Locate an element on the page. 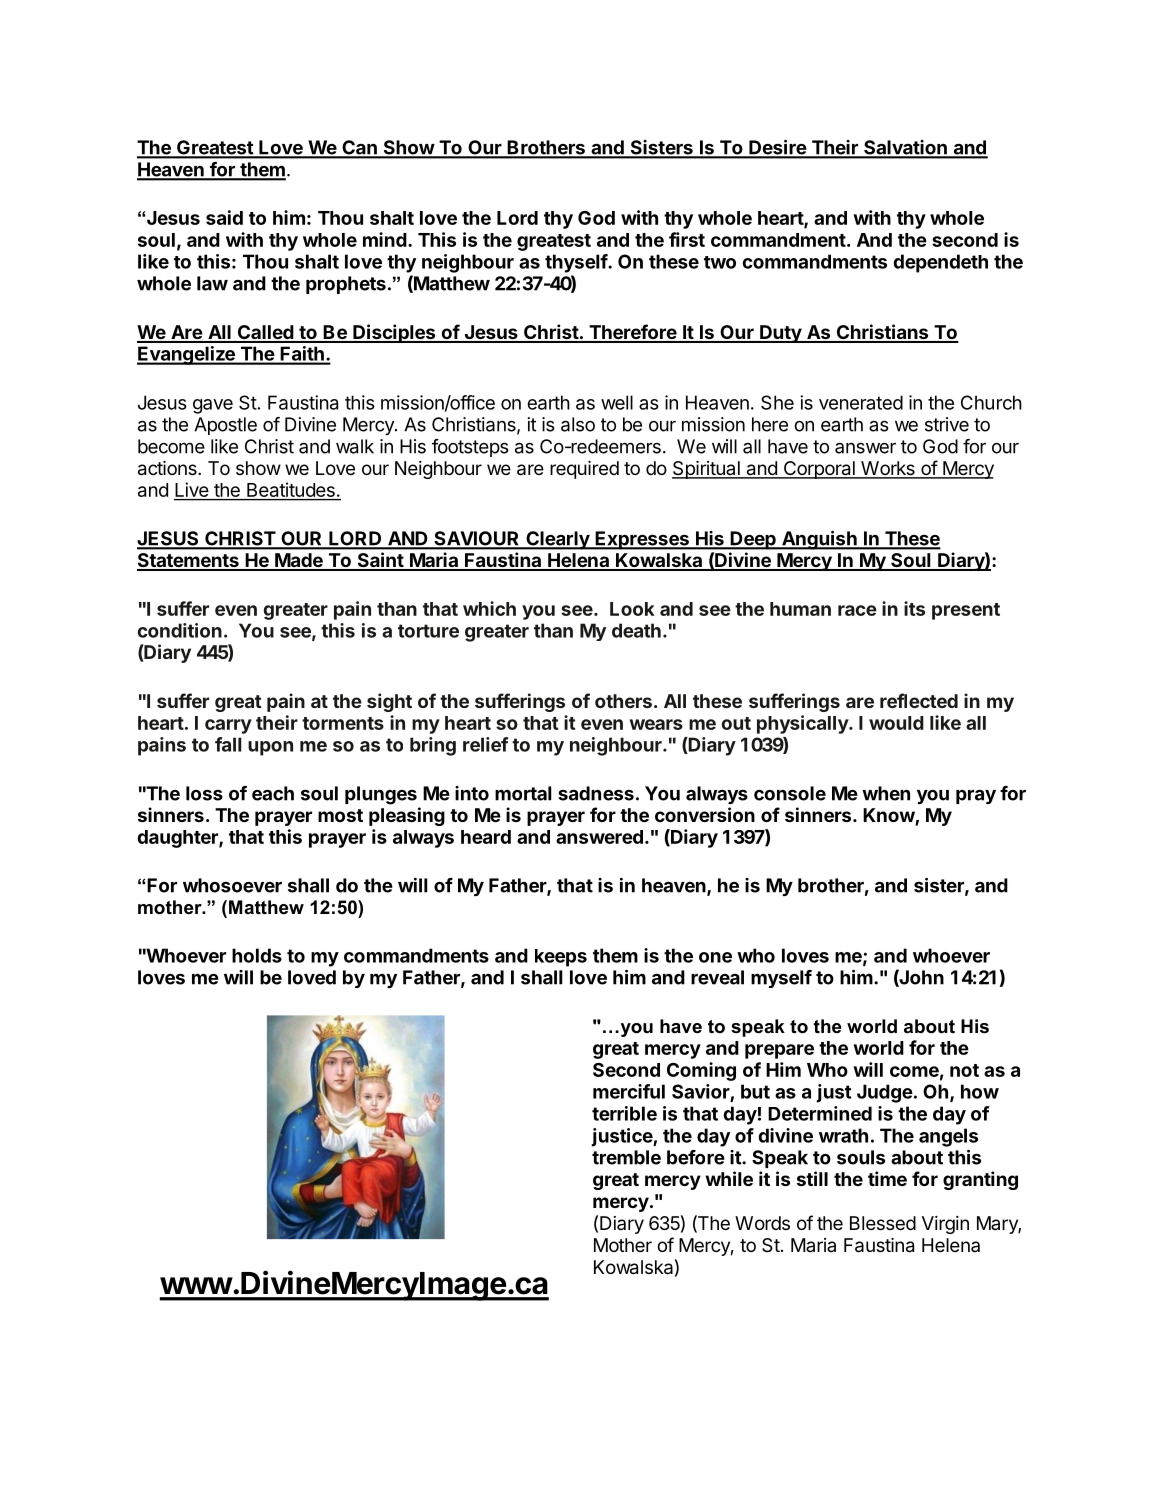 The image size is (1164, 1506). thyself is located at coordinates (577, 263).
